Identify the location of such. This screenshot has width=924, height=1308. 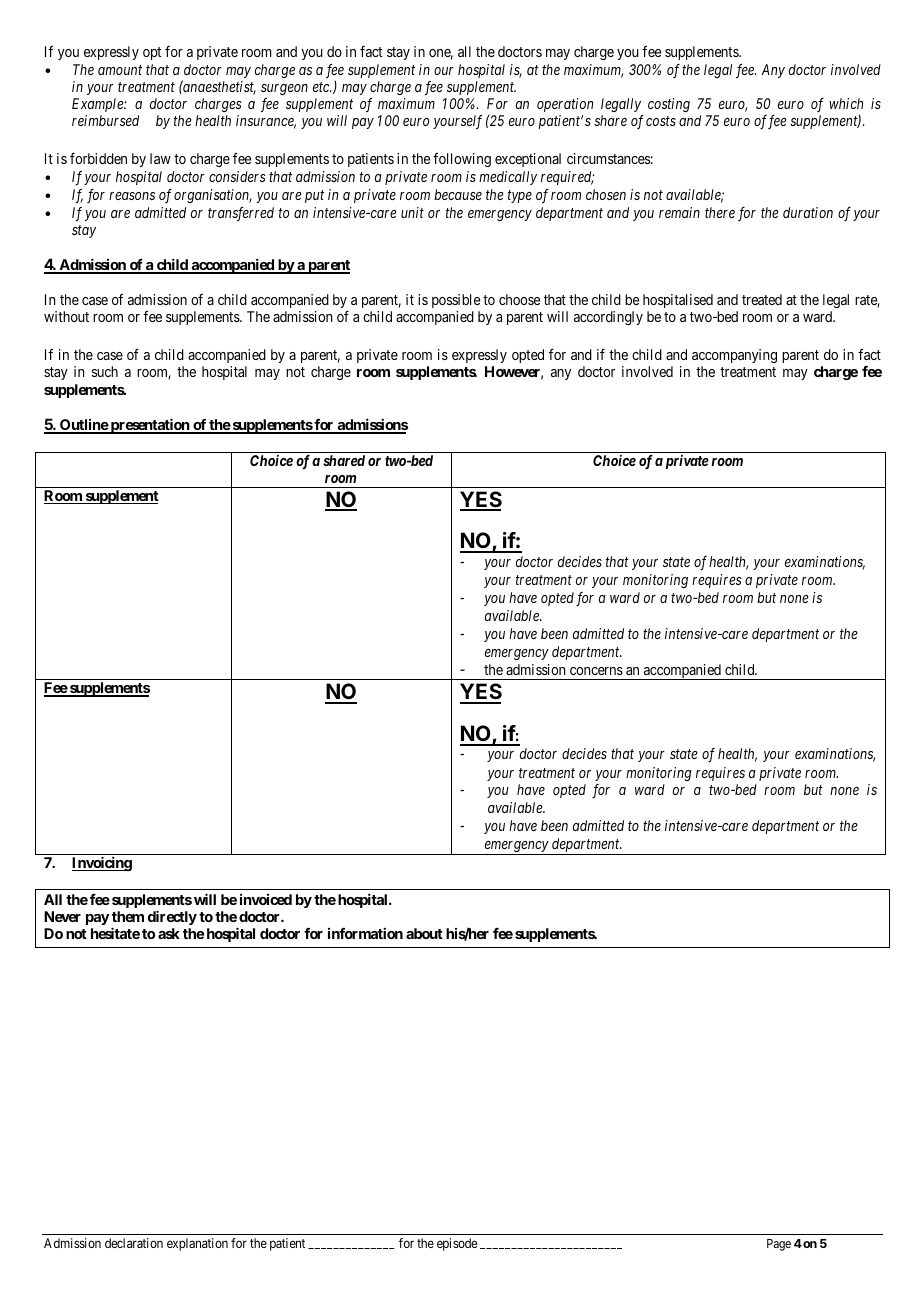
(105, 371).
